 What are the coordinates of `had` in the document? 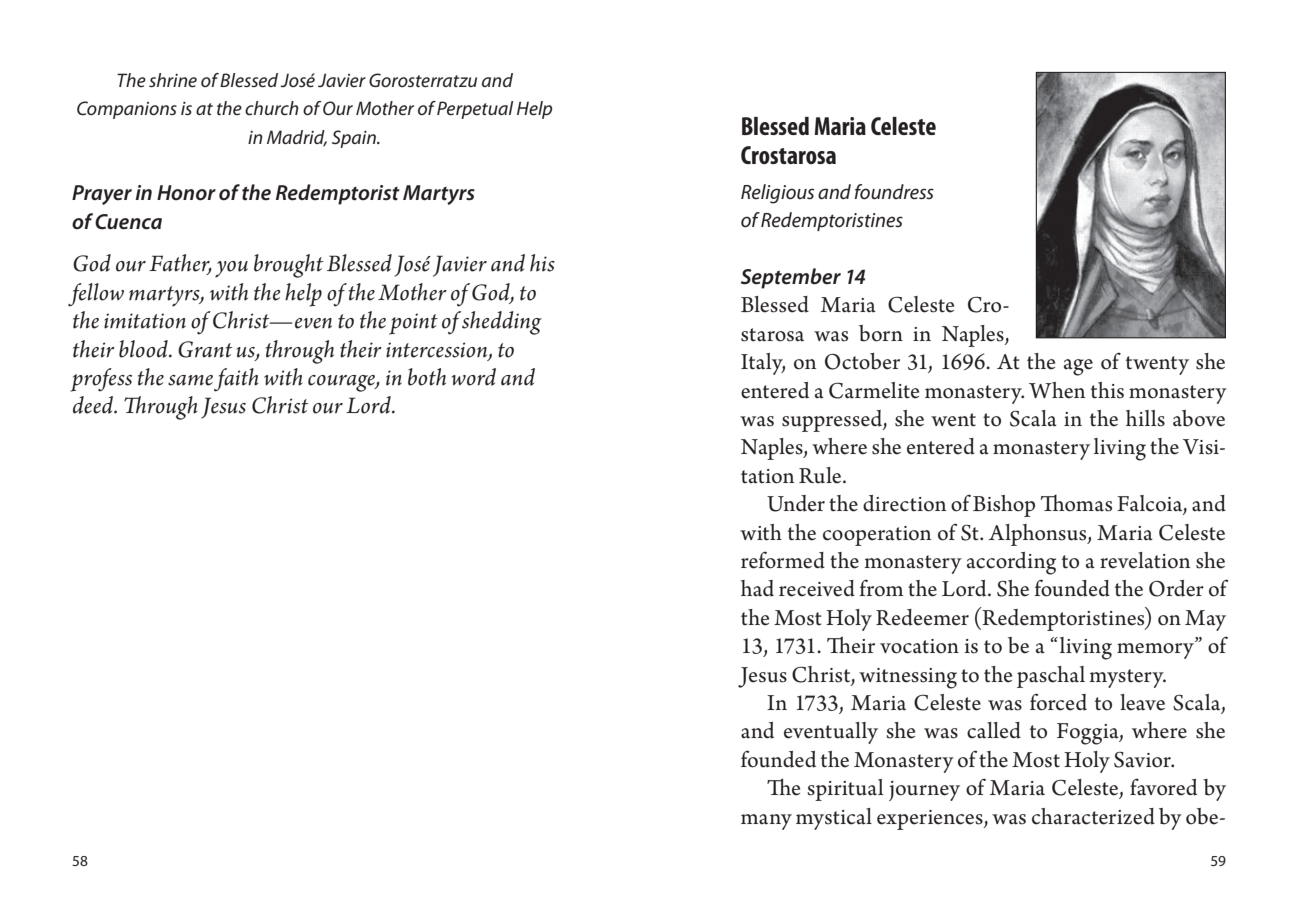 It's located at (757, 588).
